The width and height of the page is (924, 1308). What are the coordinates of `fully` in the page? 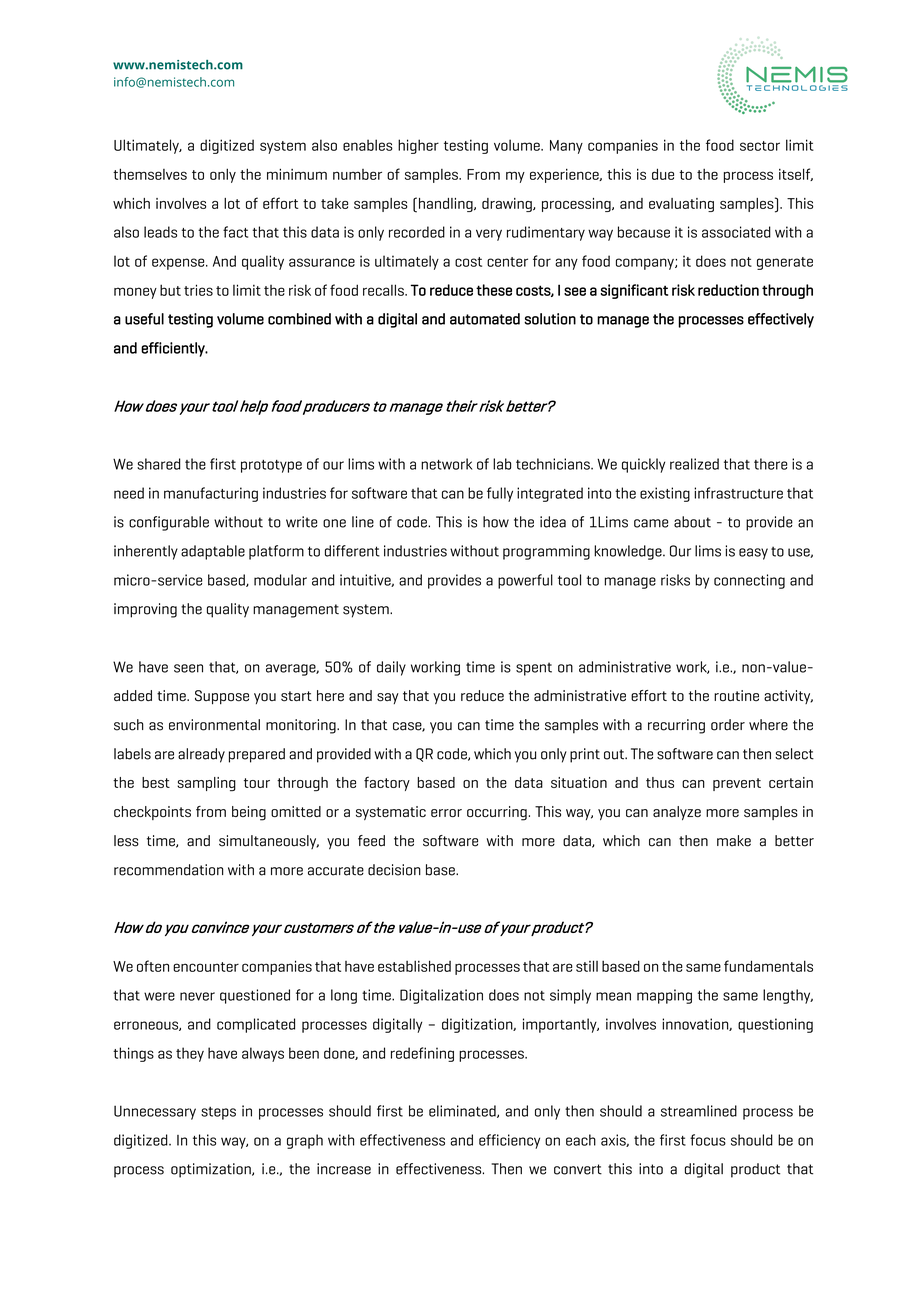 It's located at (500, 494).
